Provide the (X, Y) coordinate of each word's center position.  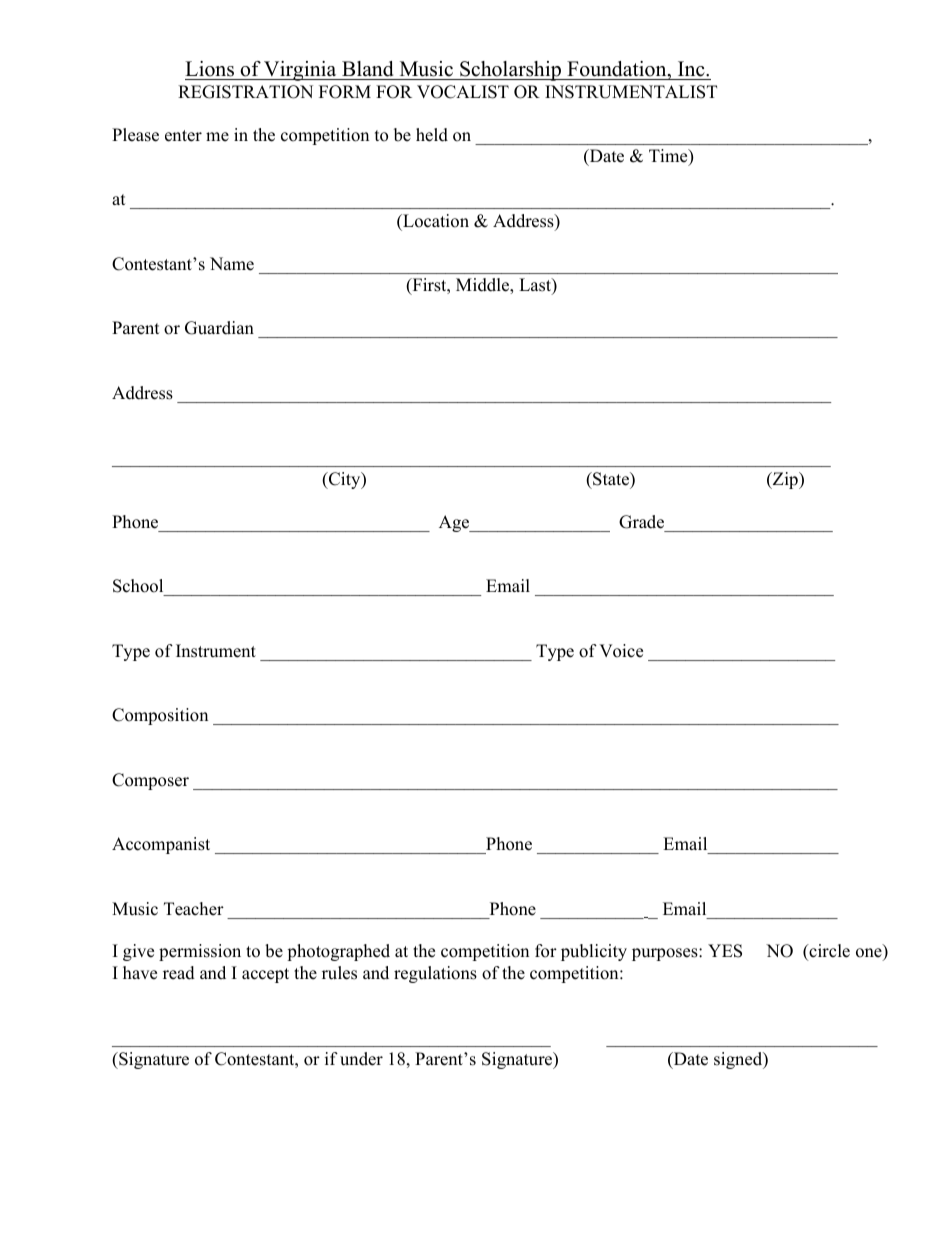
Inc (692, 69)
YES (725, 951)
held (432, 135)
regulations (435, 974)
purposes (666, 954)
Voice (621, 651)
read (179, 973)
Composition (160, 716)
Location (435, 221)
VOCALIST (463, 92)
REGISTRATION (245, 92)
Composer (150, 781)
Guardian (219, 328)
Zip (785, 480)
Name (232, 264)
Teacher (194, 909)
